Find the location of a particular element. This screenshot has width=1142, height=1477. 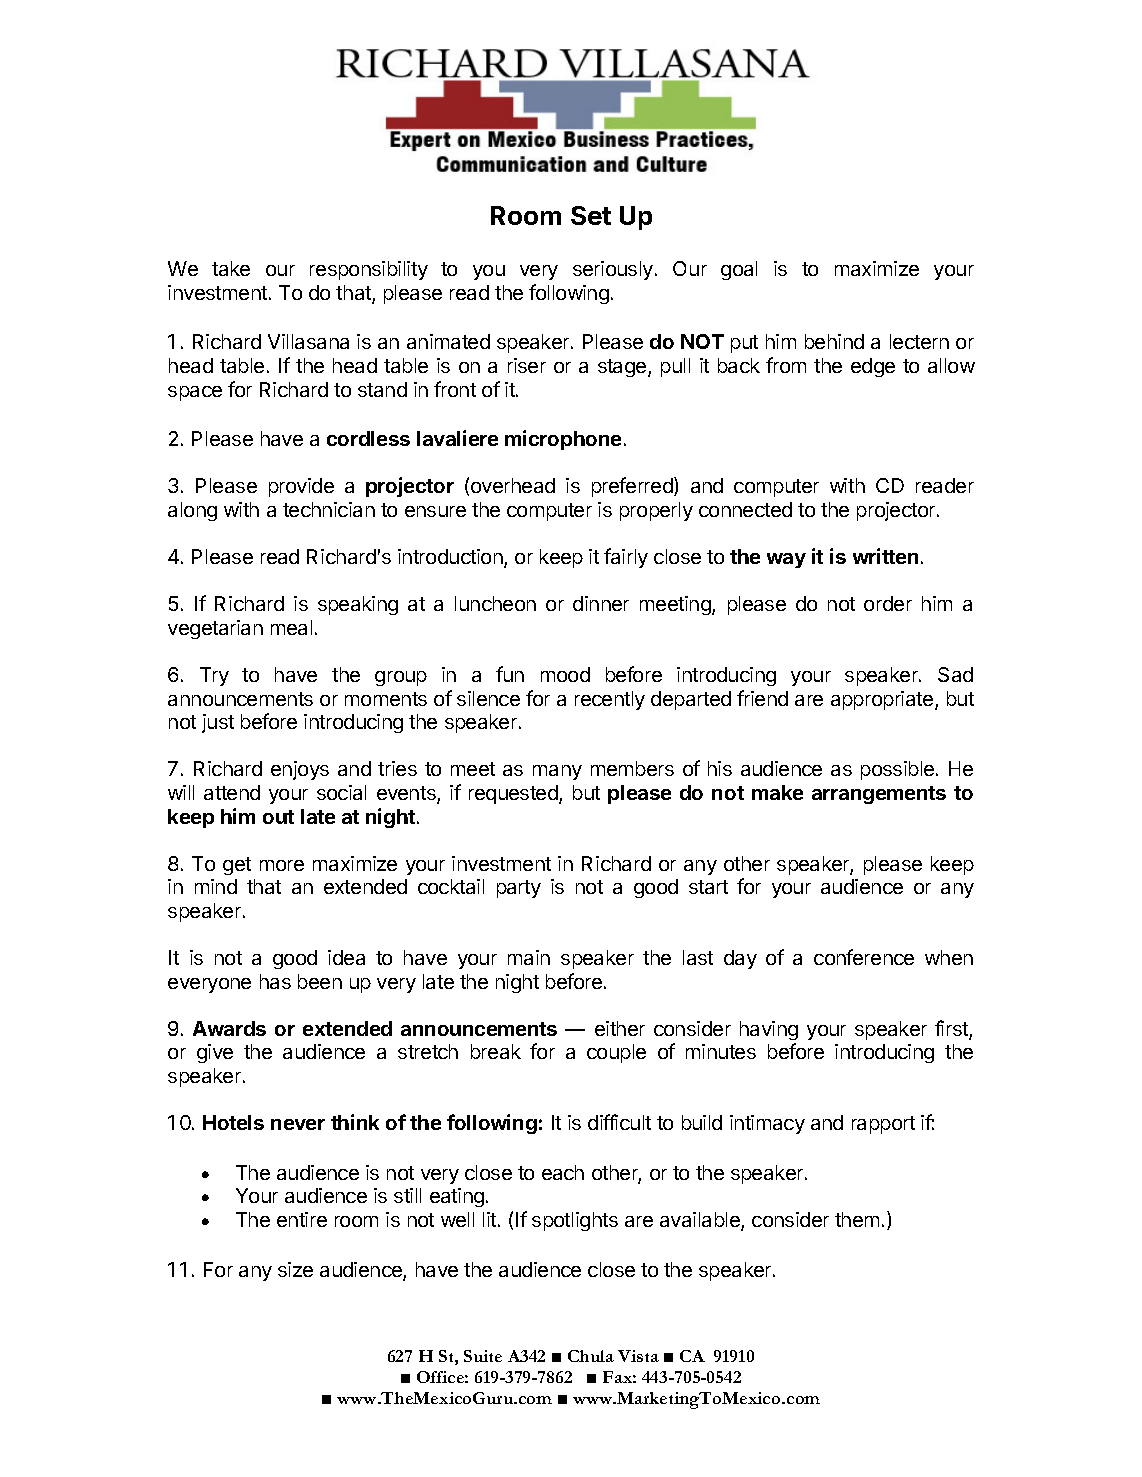

Try is located at coordinates (214, 676).
